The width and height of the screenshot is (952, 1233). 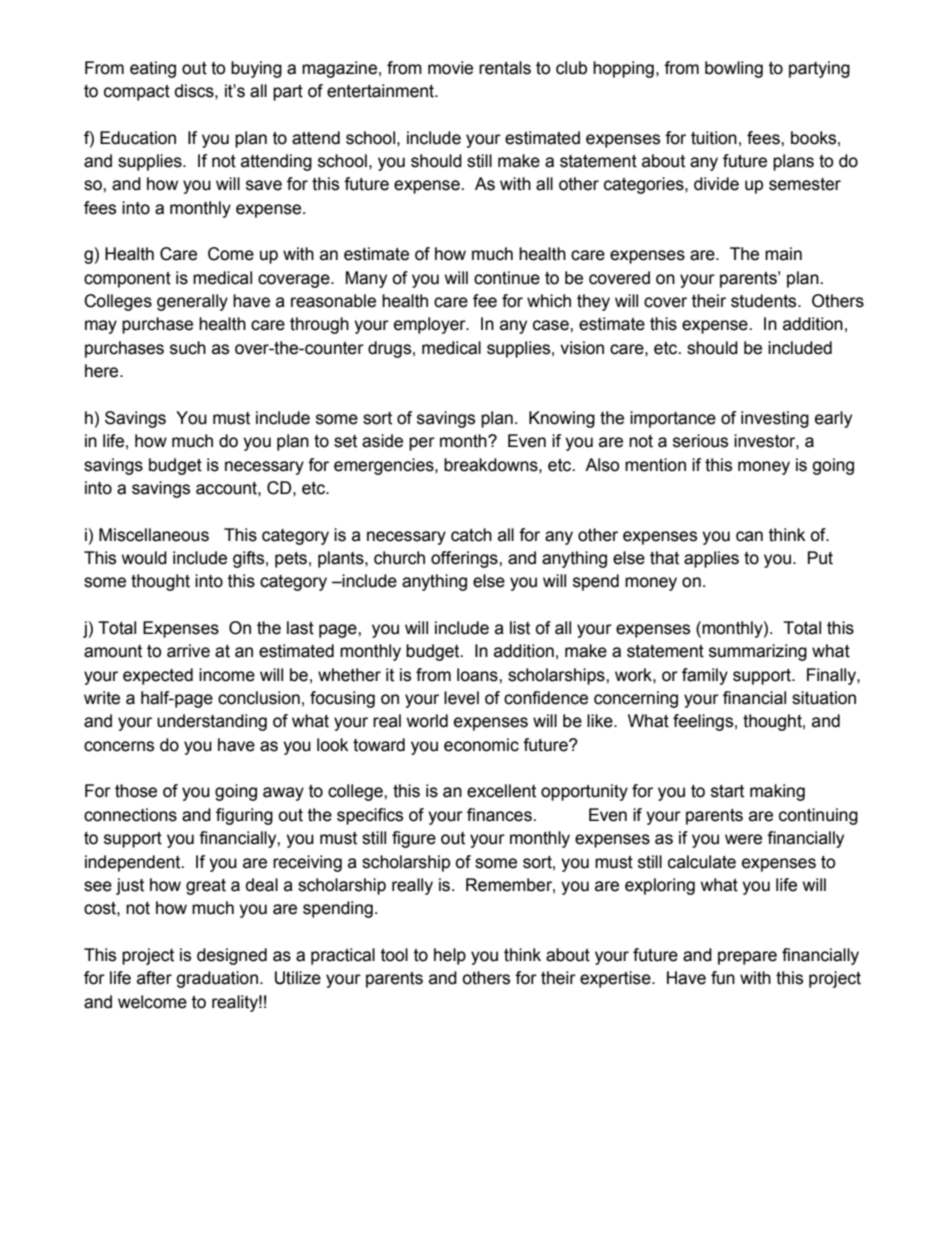 I want to click on Miscellaneous, so click(x=154, y=535).
